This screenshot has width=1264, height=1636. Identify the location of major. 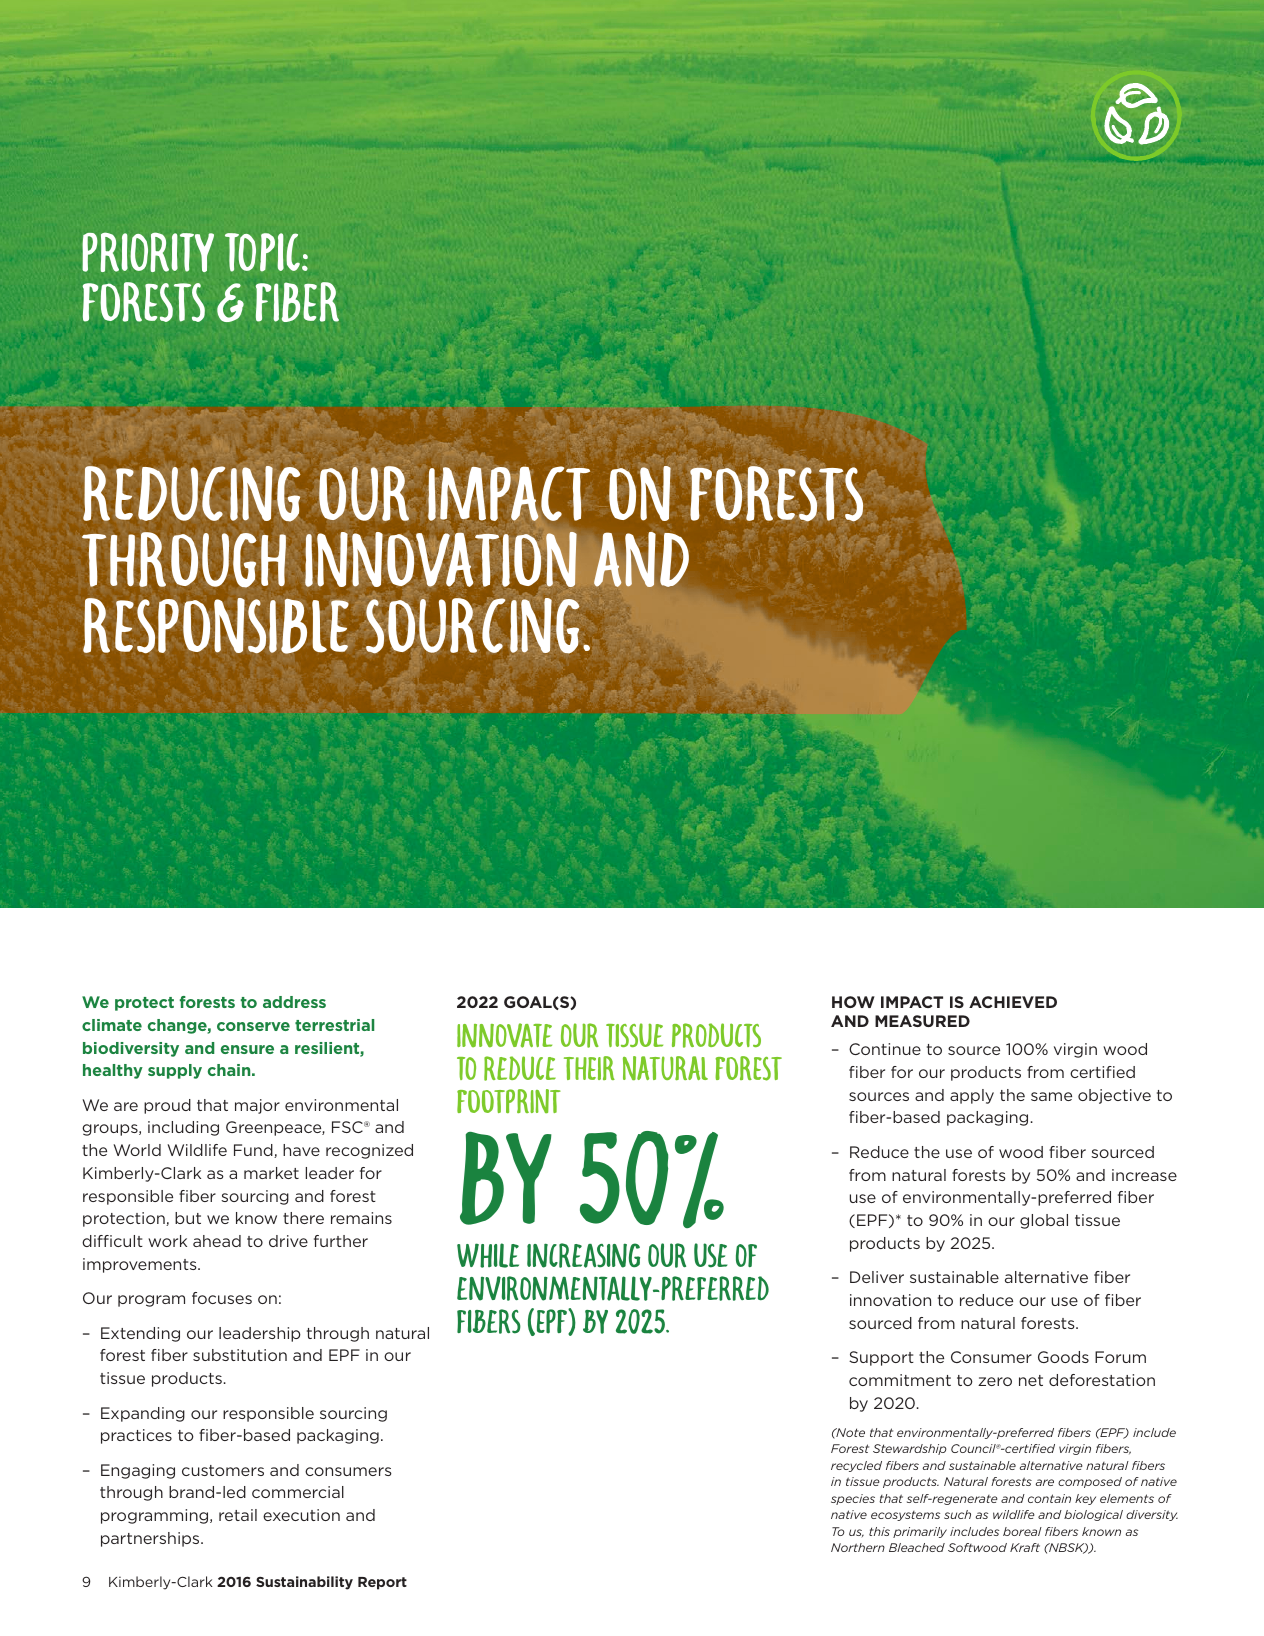
(257, 1106).
